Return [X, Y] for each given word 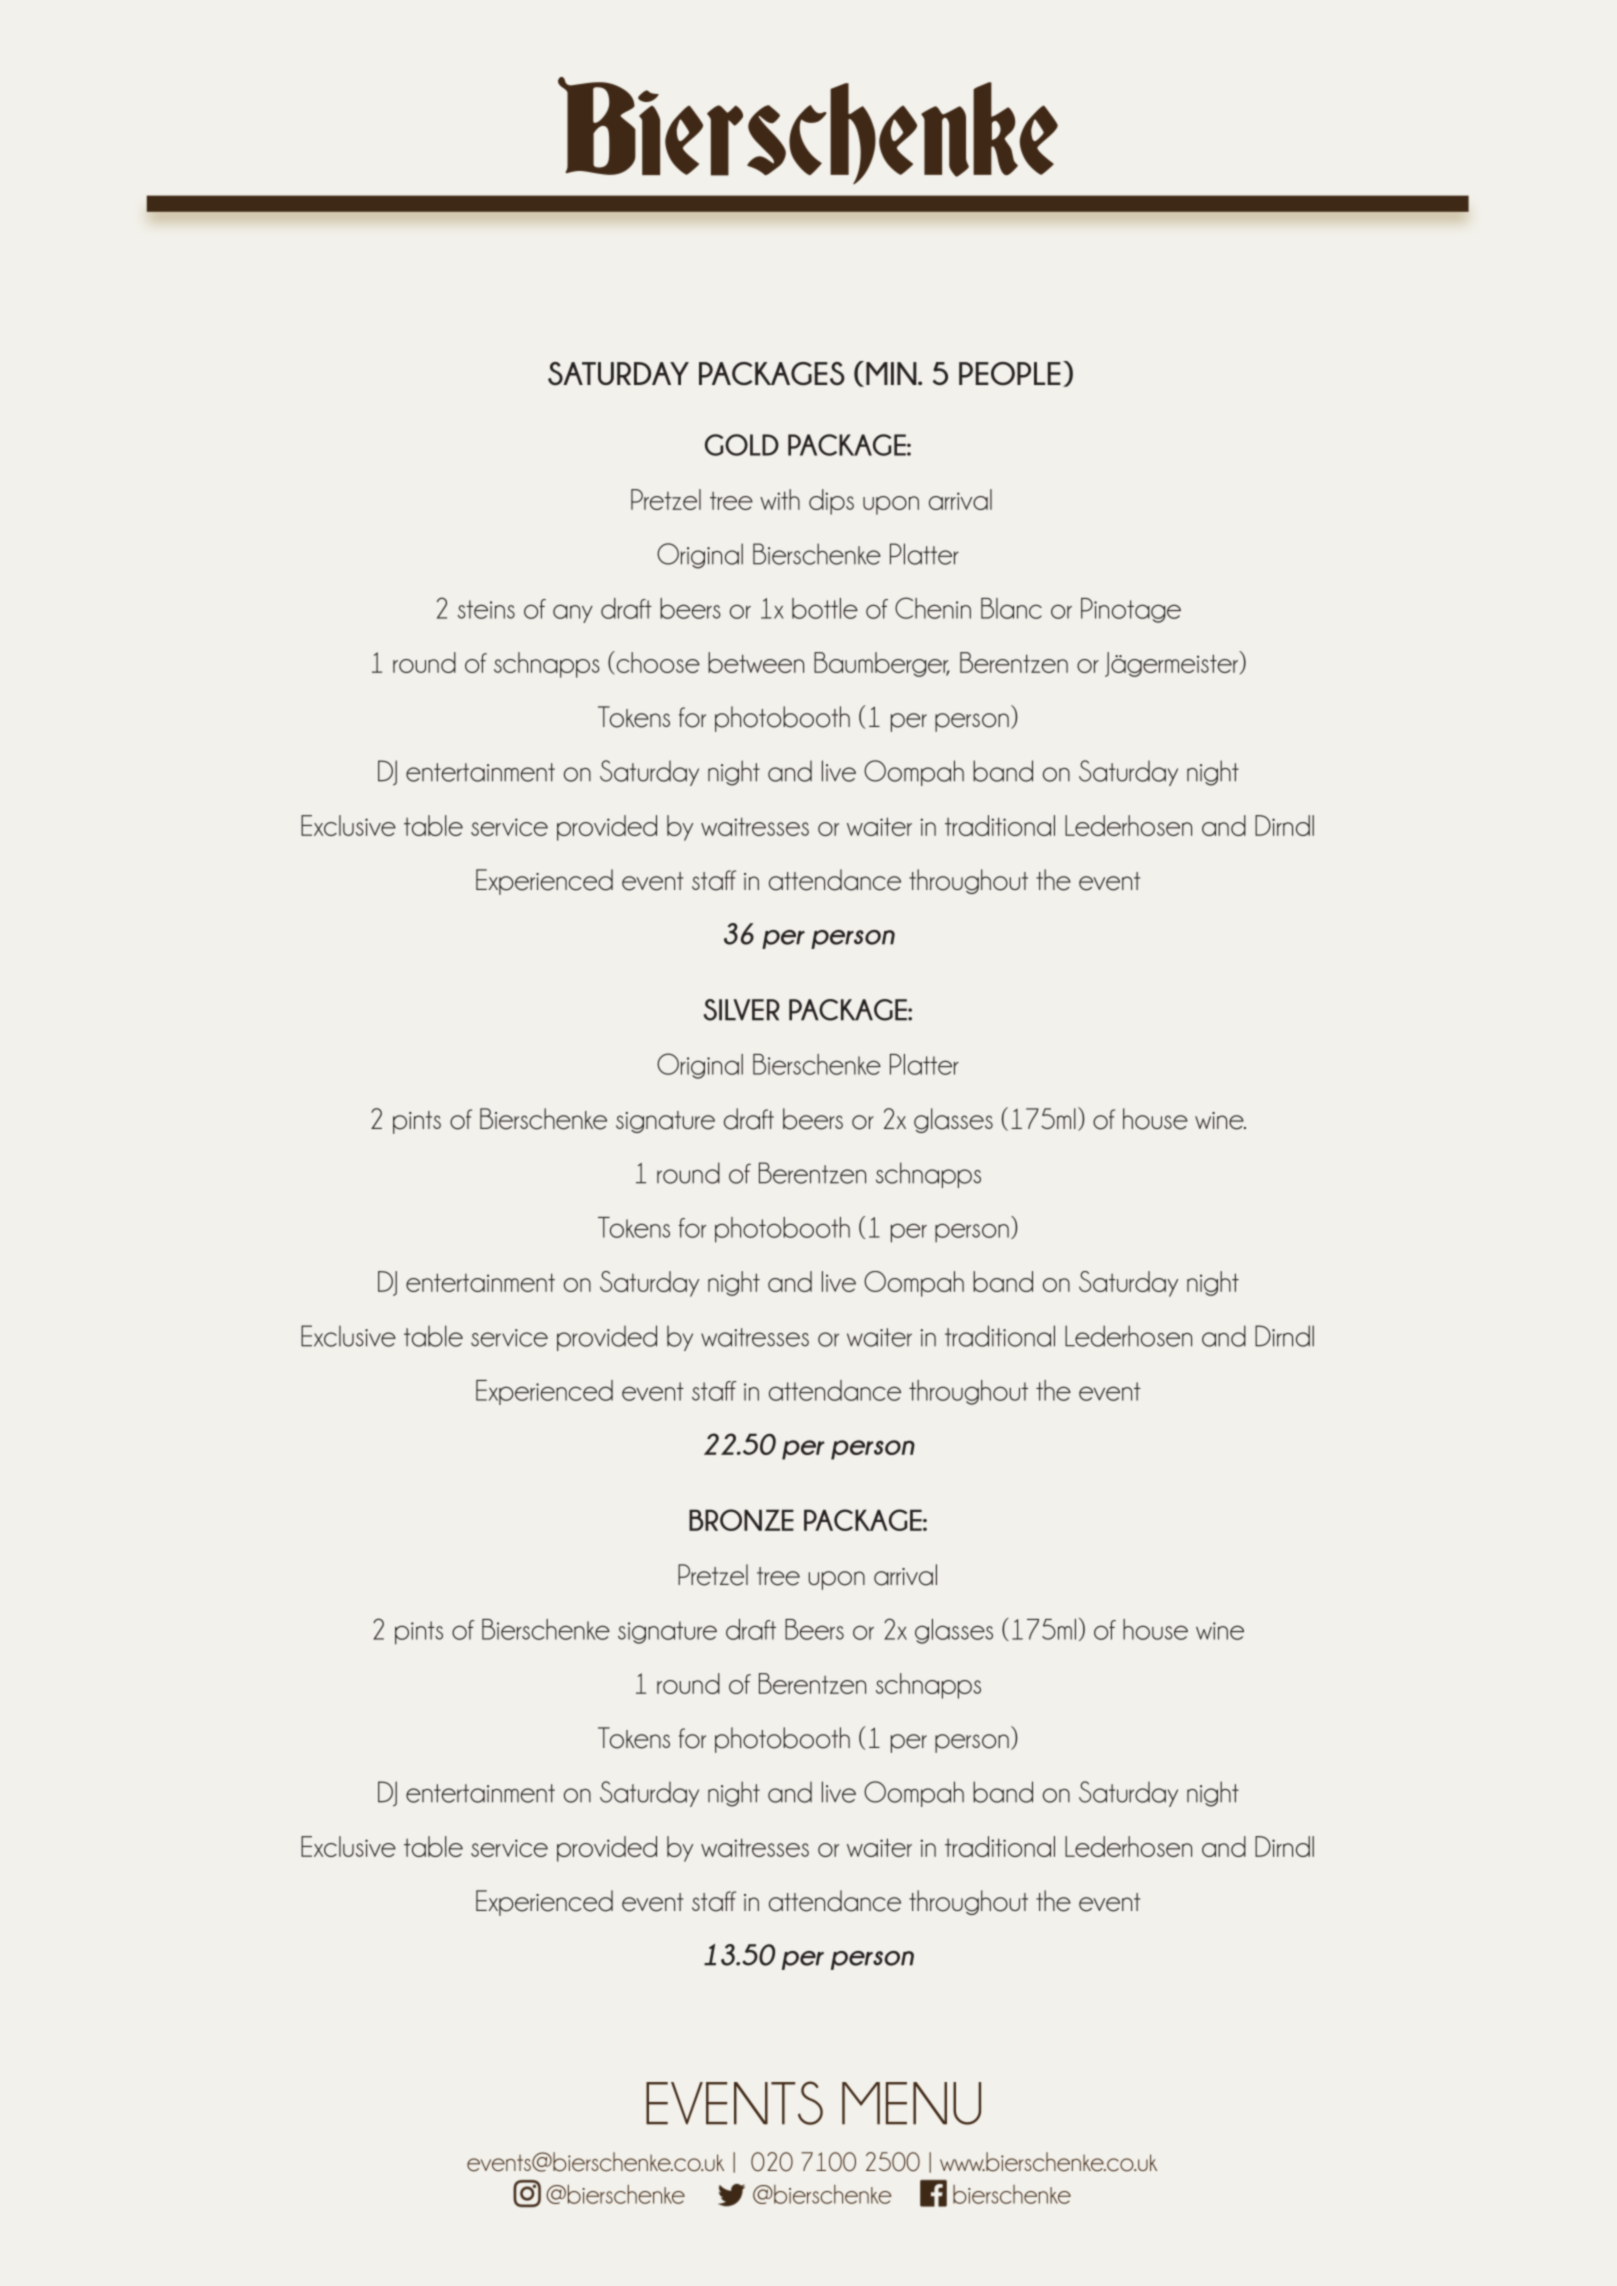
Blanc [1011, 608]
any [573, 613]
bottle [825, 608]
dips [831, 502]
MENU [911, 2103]
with [780, 499]
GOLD [742, 445]
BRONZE [741, 1520]
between [756, 662]
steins [486, 609]
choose [657, 662]
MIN [892, 373]
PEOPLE [1010, 373]
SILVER [741, 1010]
